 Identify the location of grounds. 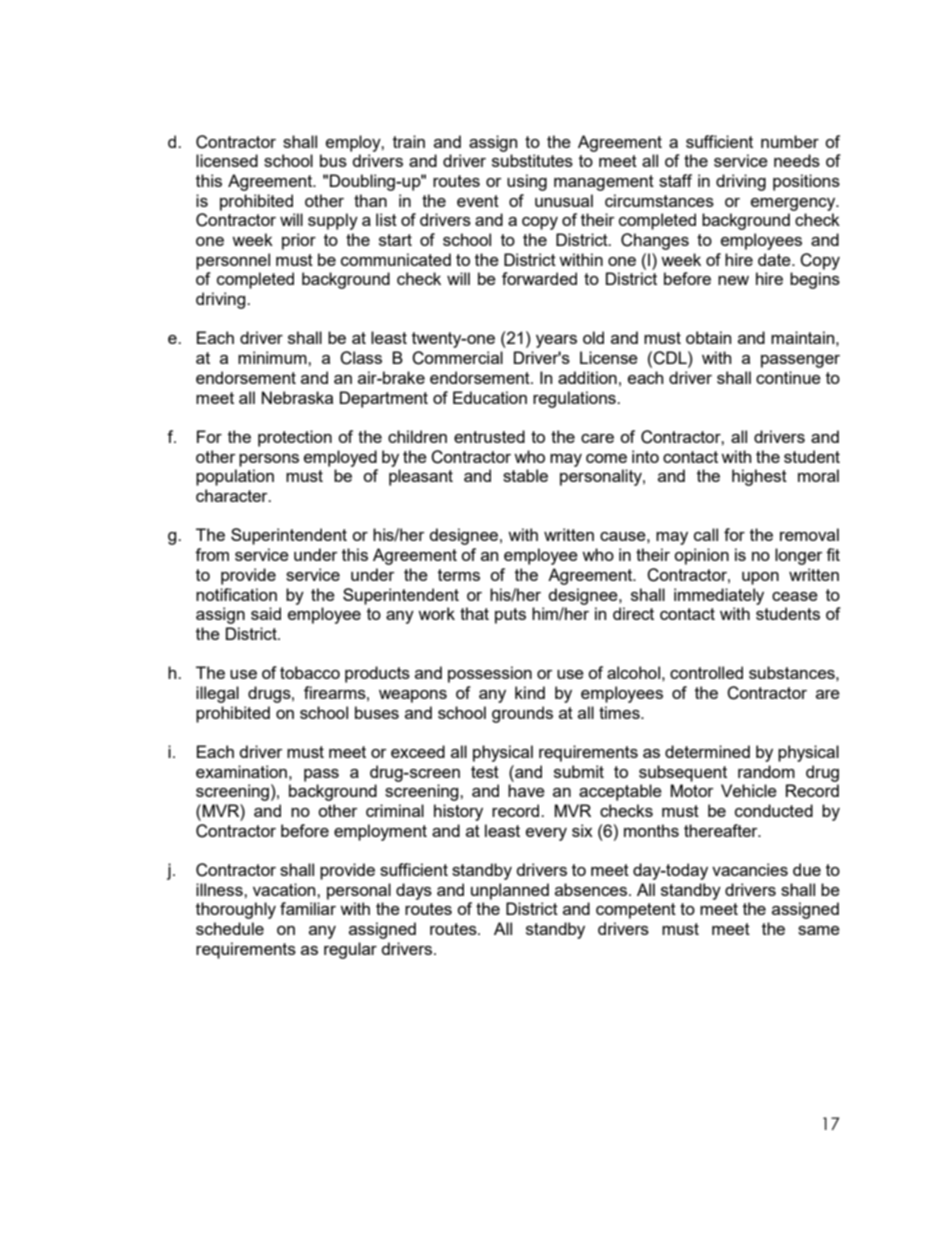
(522, 714).
